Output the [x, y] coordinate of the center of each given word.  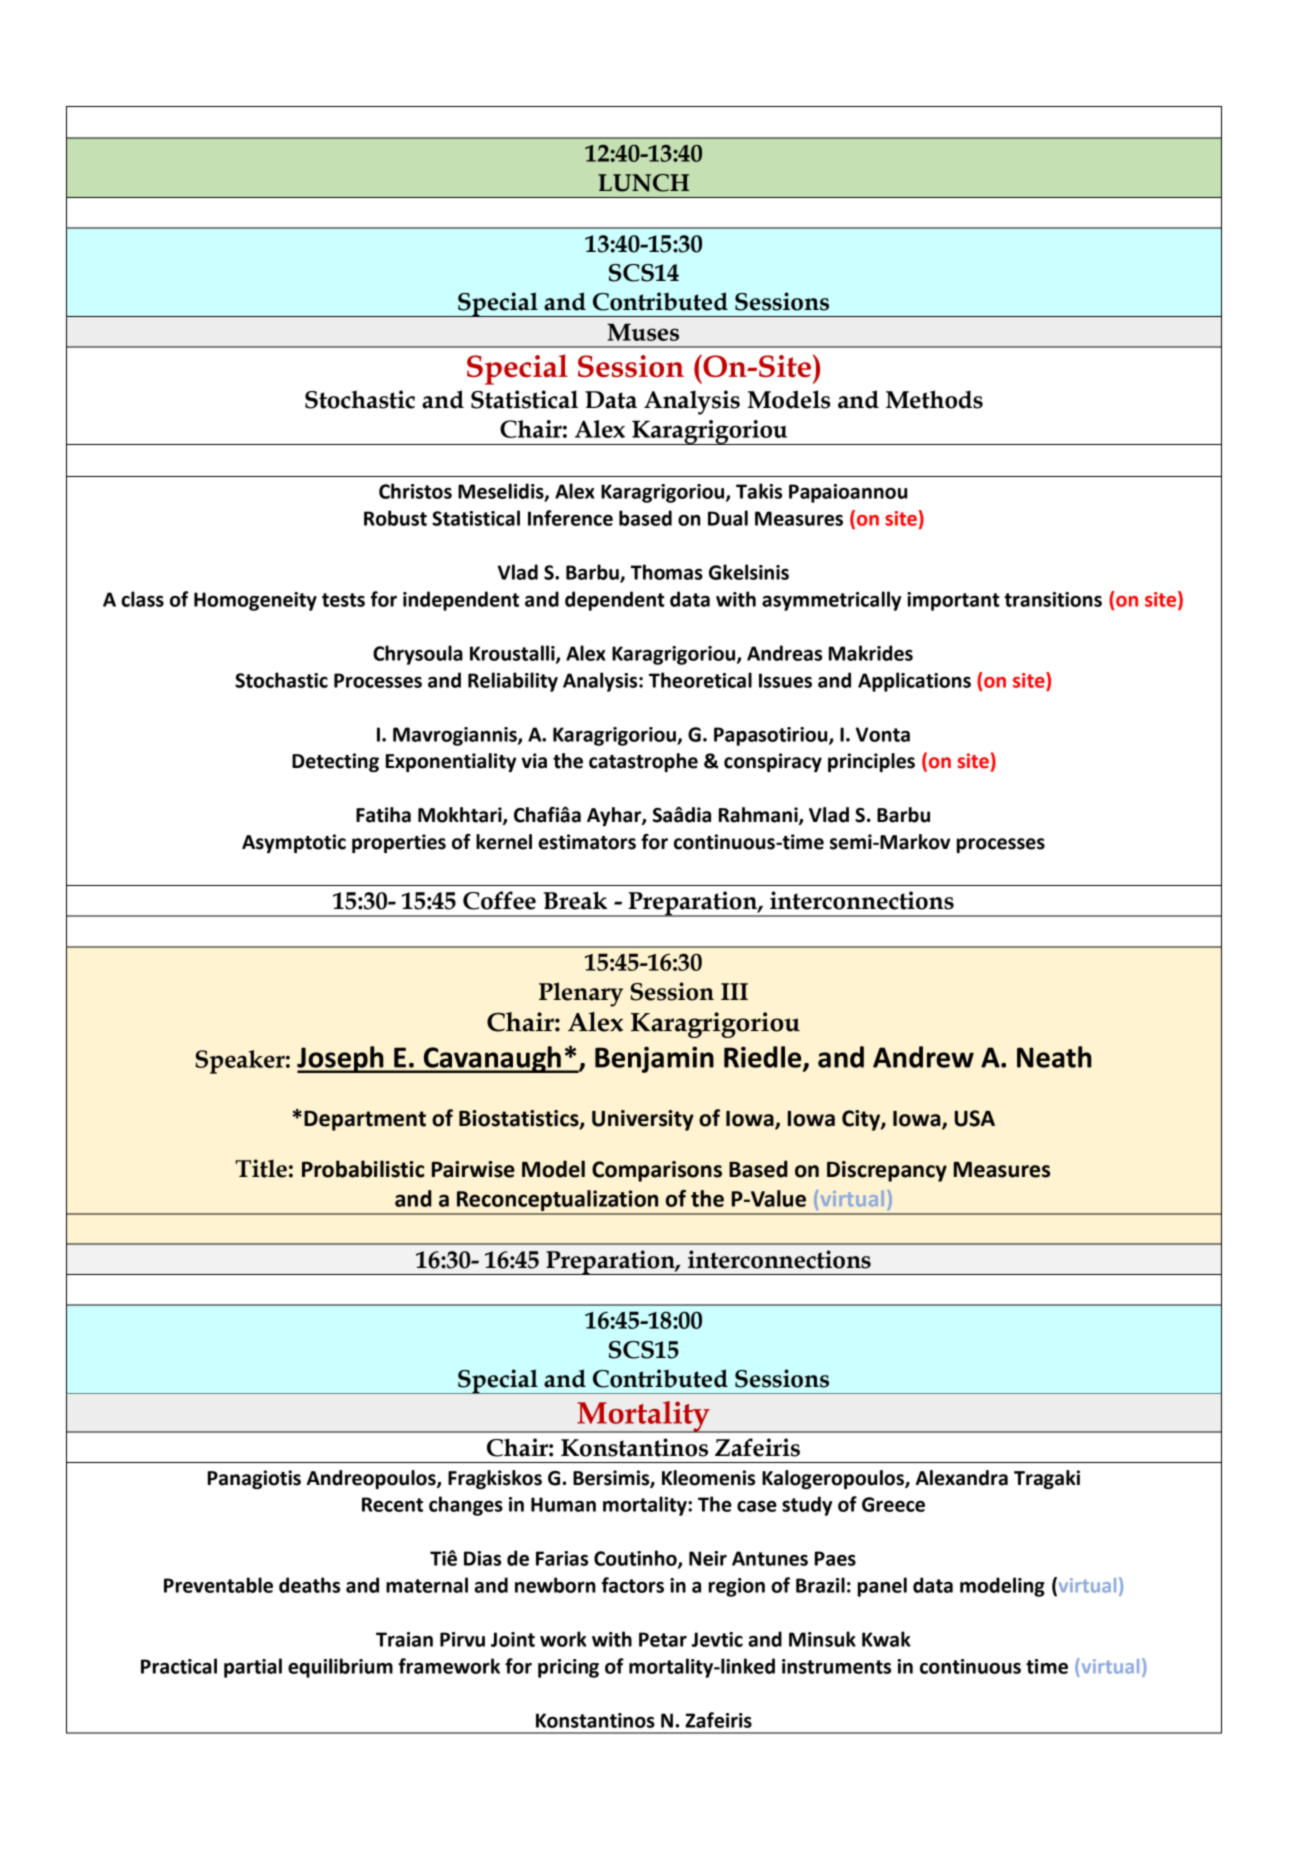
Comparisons [657, 1171]
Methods [934, 399]
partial [253, 1668]
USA [975, 1118]
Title [261, 1168]
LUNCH [643, 183]
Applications [914, 682]
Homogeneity [255, 601]
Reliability [513, 682]
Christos [415, 491]
